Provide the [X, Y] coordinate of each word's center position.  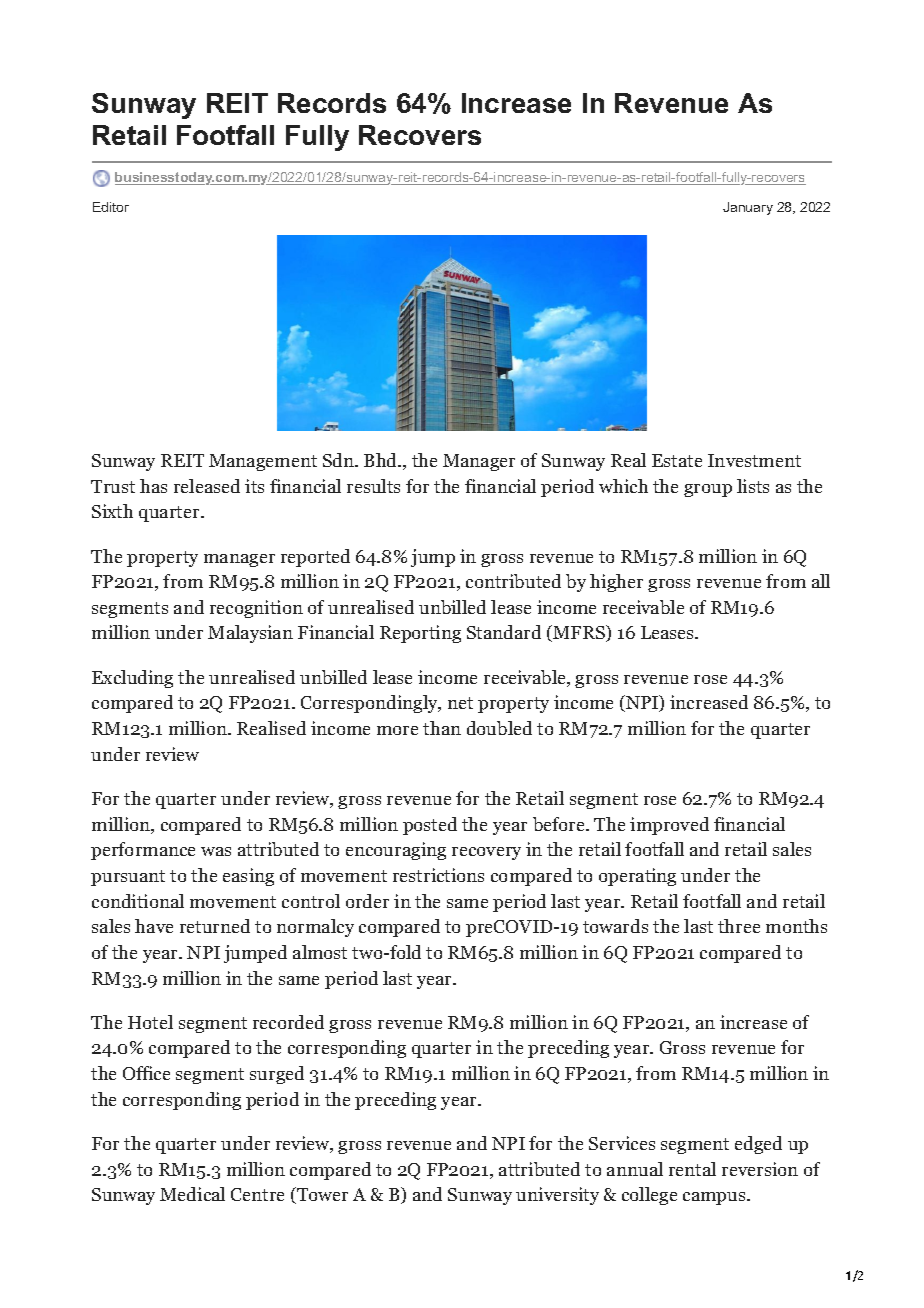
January [748, 208]
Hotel [150, 1022]
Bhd [382, 460]
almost [320, 952]
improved [669, 826]
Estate [677, 460]
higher [616, 583]
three [739, 926]
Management [263, 462]
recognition [256, 609]
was [216, 851]
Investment [754, 460]
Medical [192, 1194]
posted [430, 826]
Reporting [420, 634]
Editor [111, 207]
